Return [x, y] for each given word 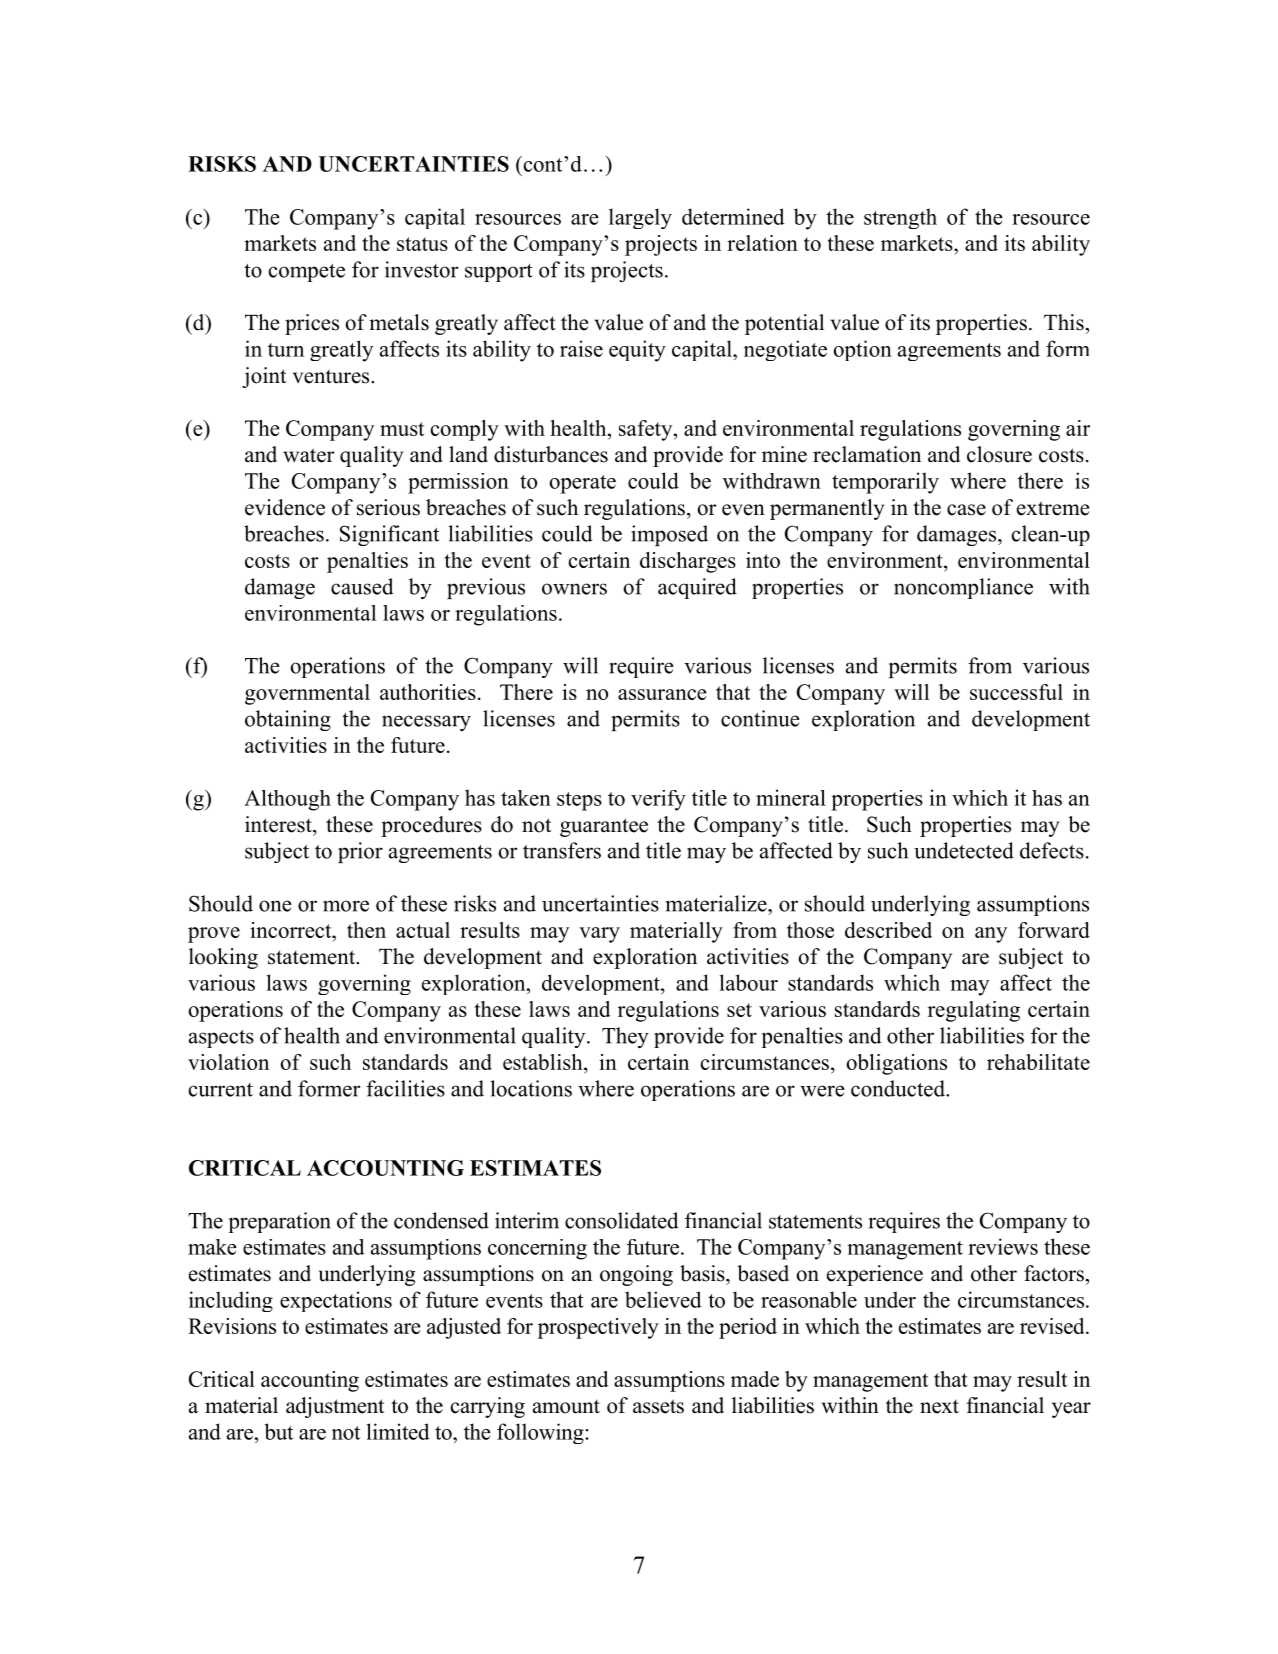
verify [658, 800]
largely [640, 218]
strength [900, 218]
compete [306, 273]
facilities [405, 1088]
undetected [964, 850]
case [966, 510]
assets [658, 1406]
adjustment [335, 1407]
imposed [669, 535]
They [625, 1037]
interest [279, 824]
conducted [899, 1088]
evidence [285, 507]
